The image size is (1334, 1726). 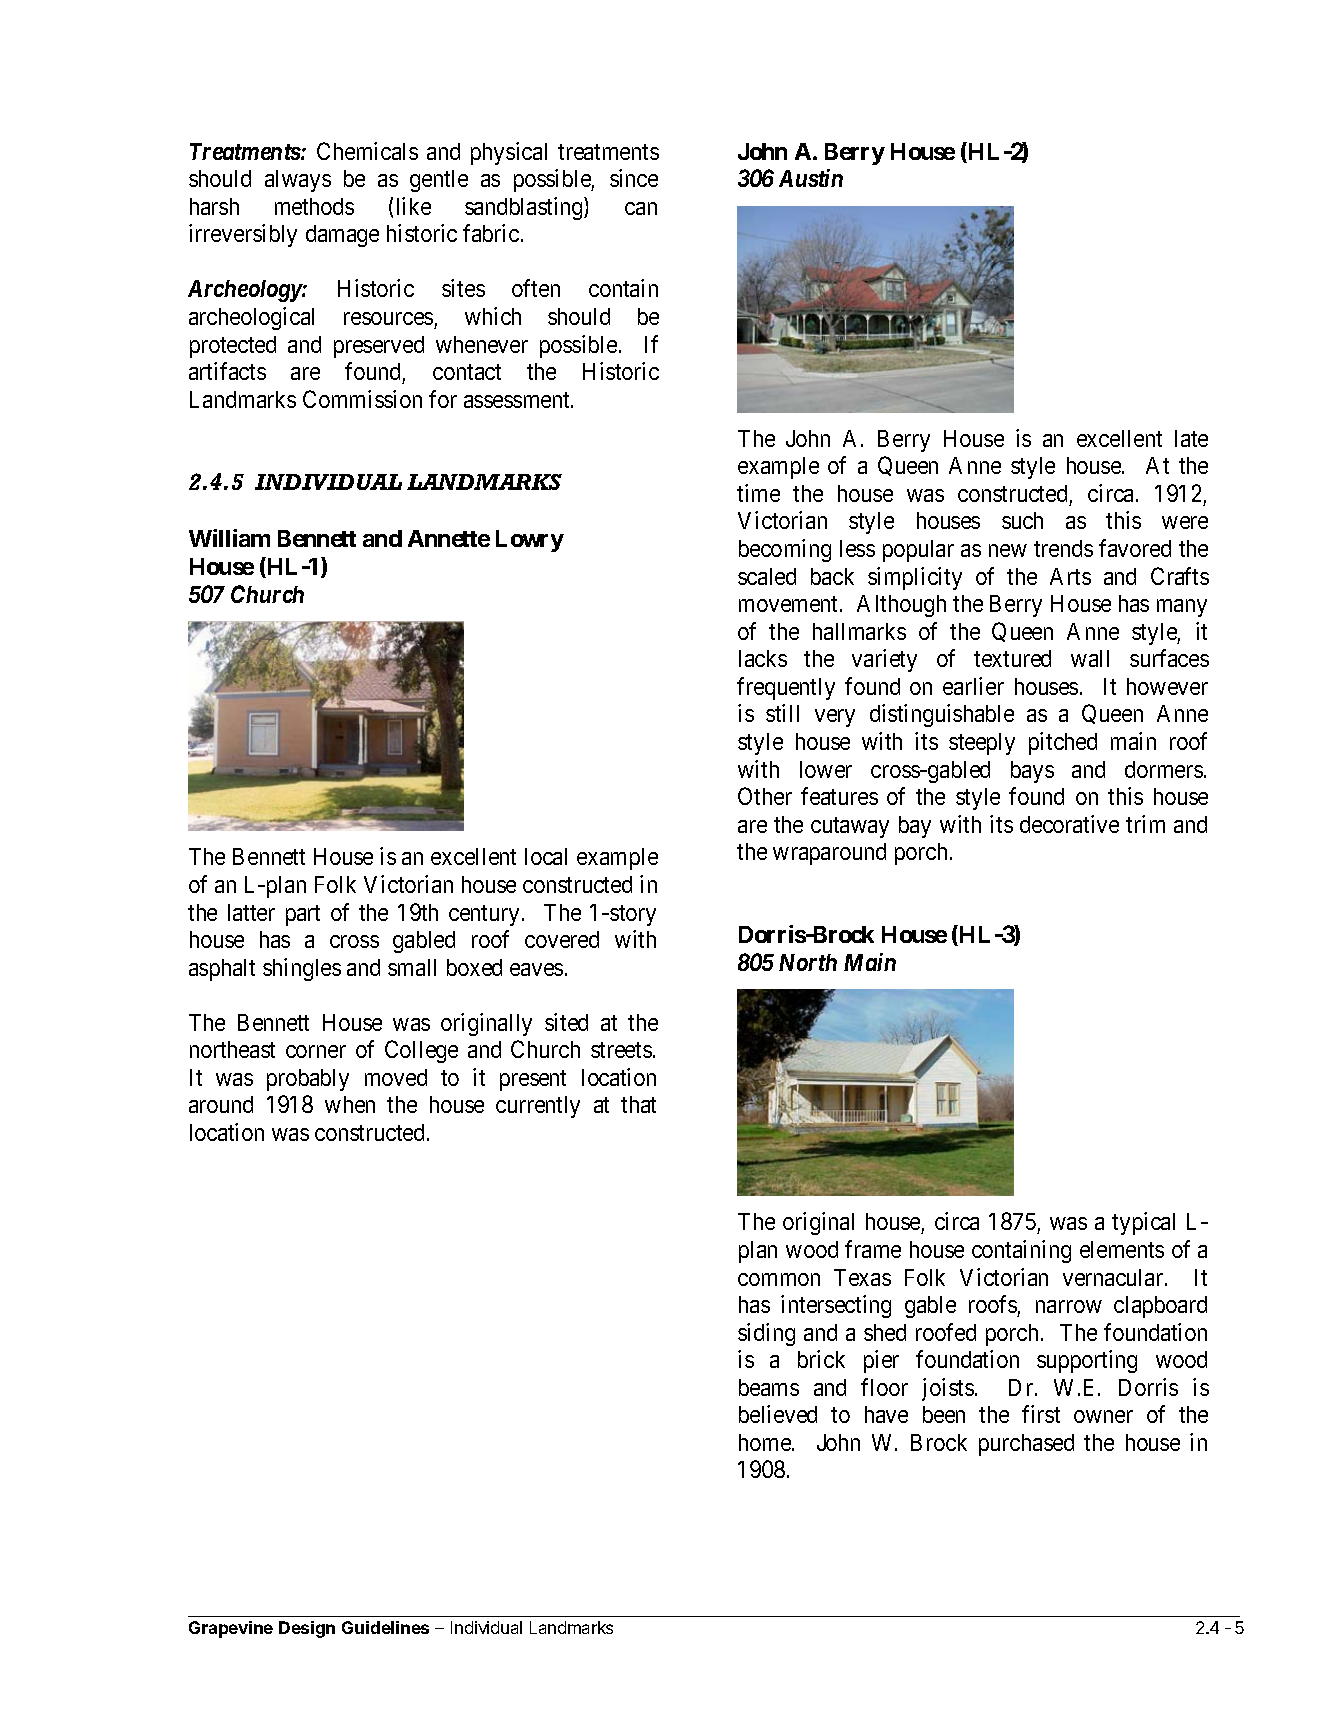 What do you see at coordinates (1069, 824) in the image?
I see `decorative` at bounding box center [1069, 824].
